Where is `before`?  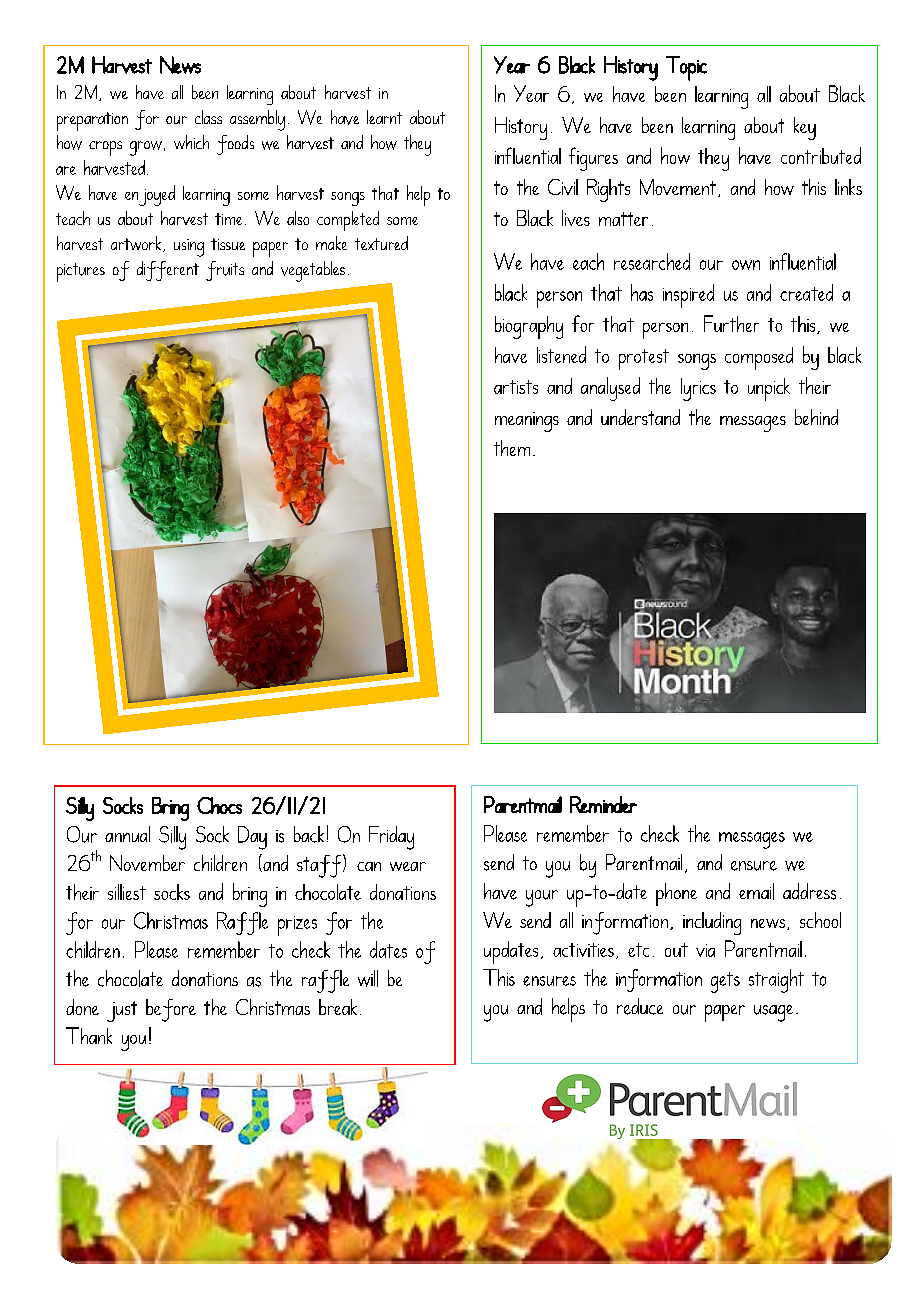 before is located at coordinates (171, 1010).
